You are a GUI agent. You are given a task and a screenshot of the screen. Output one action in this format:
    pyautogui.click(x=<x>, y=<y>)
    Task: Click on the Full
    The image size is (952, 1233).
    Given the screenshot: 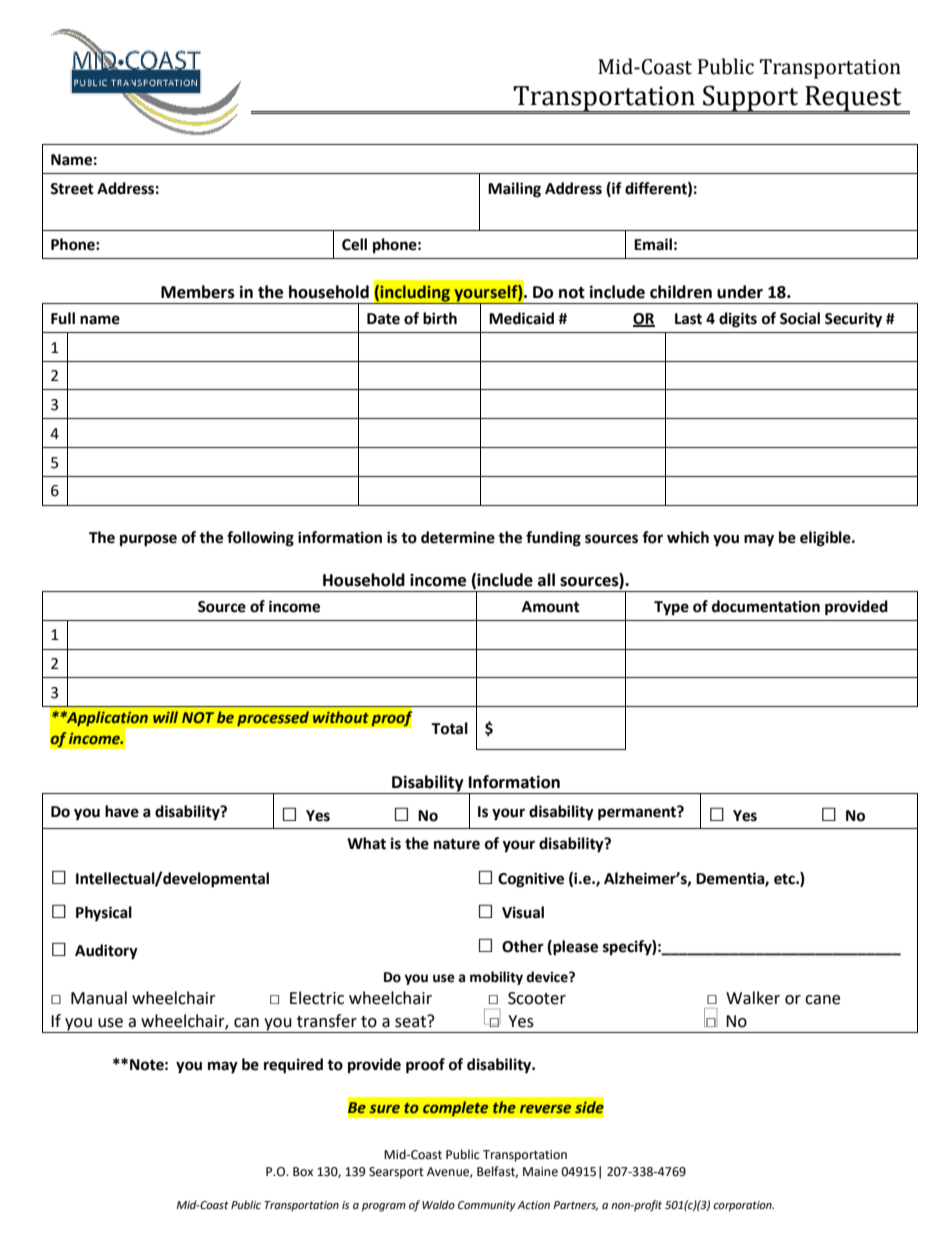 What is the action you would take?
    pyautogui.click(x=63, y=318)
